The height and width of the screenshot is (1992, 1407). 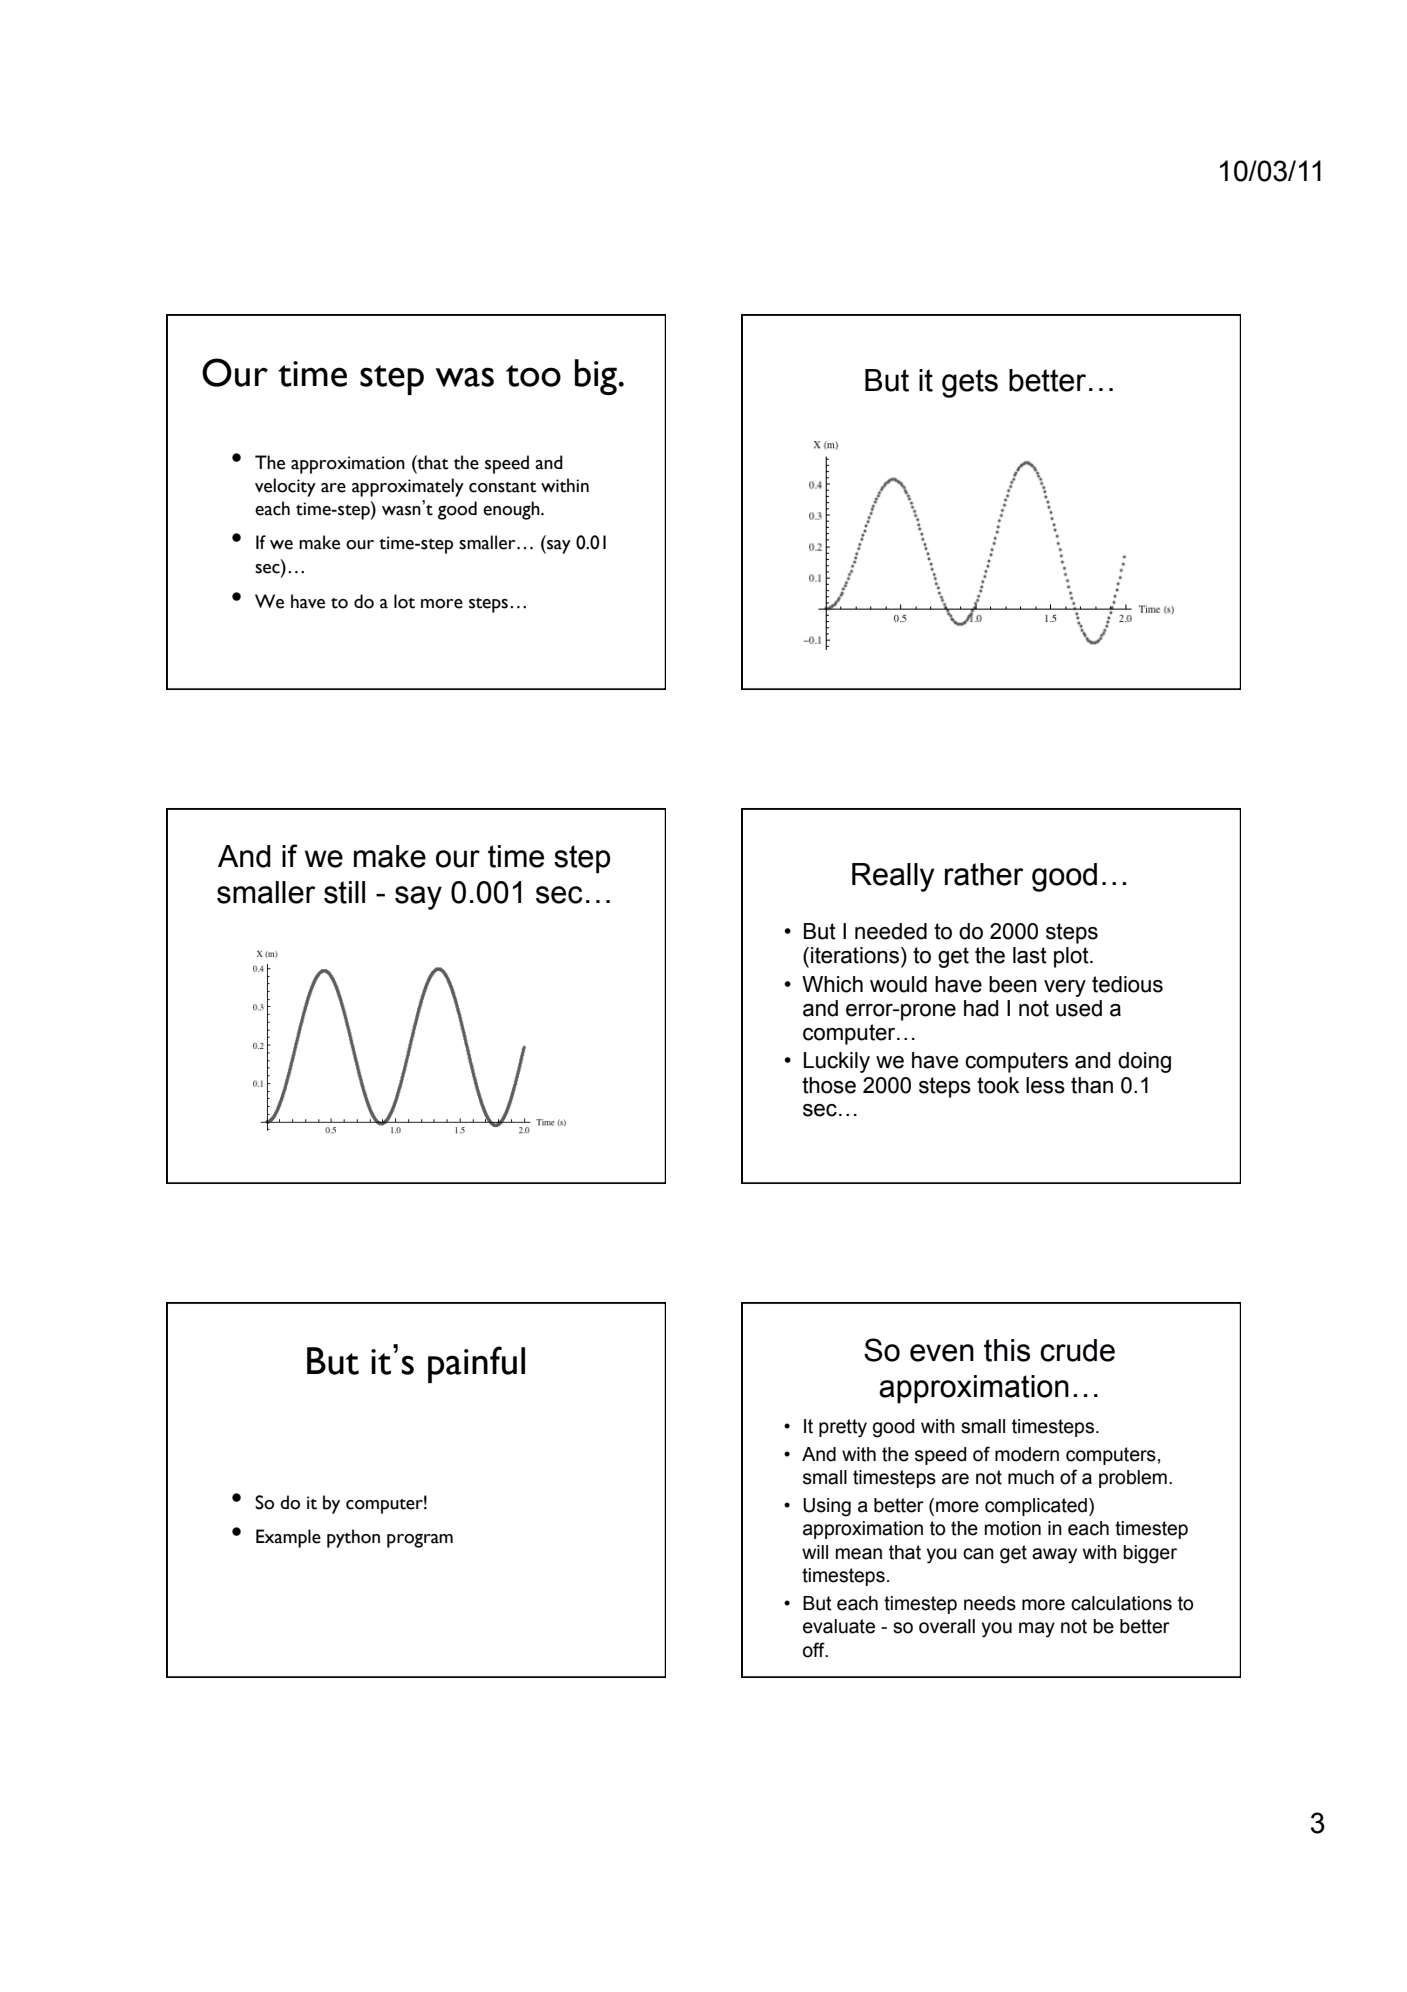 I want to click on Luckily, so click(x=837, y=1062).
